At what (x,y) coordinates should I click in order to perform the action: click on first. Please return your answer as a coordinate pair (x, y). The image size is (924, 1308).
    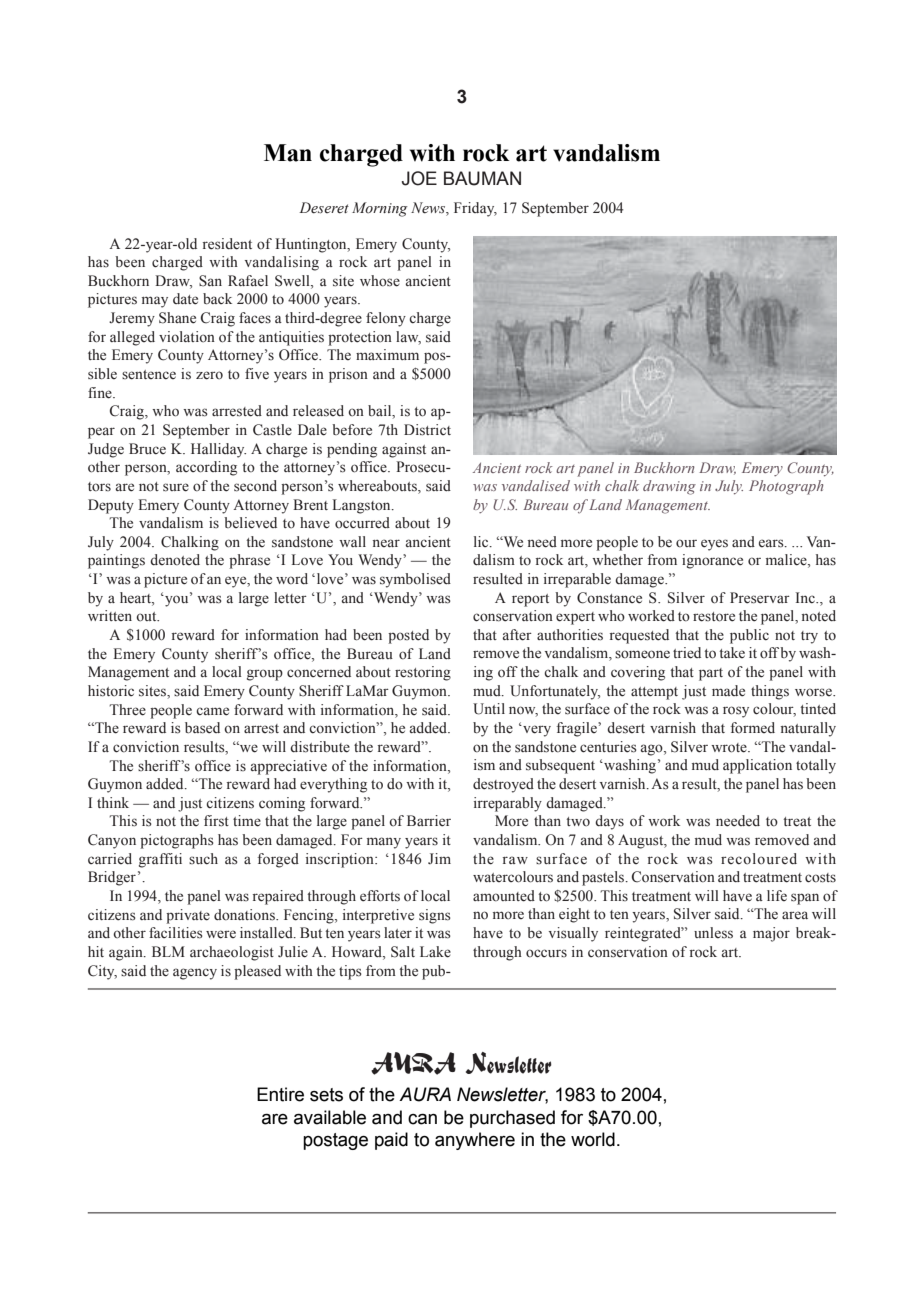
    Looking at the image, I should click on (216, 821).
